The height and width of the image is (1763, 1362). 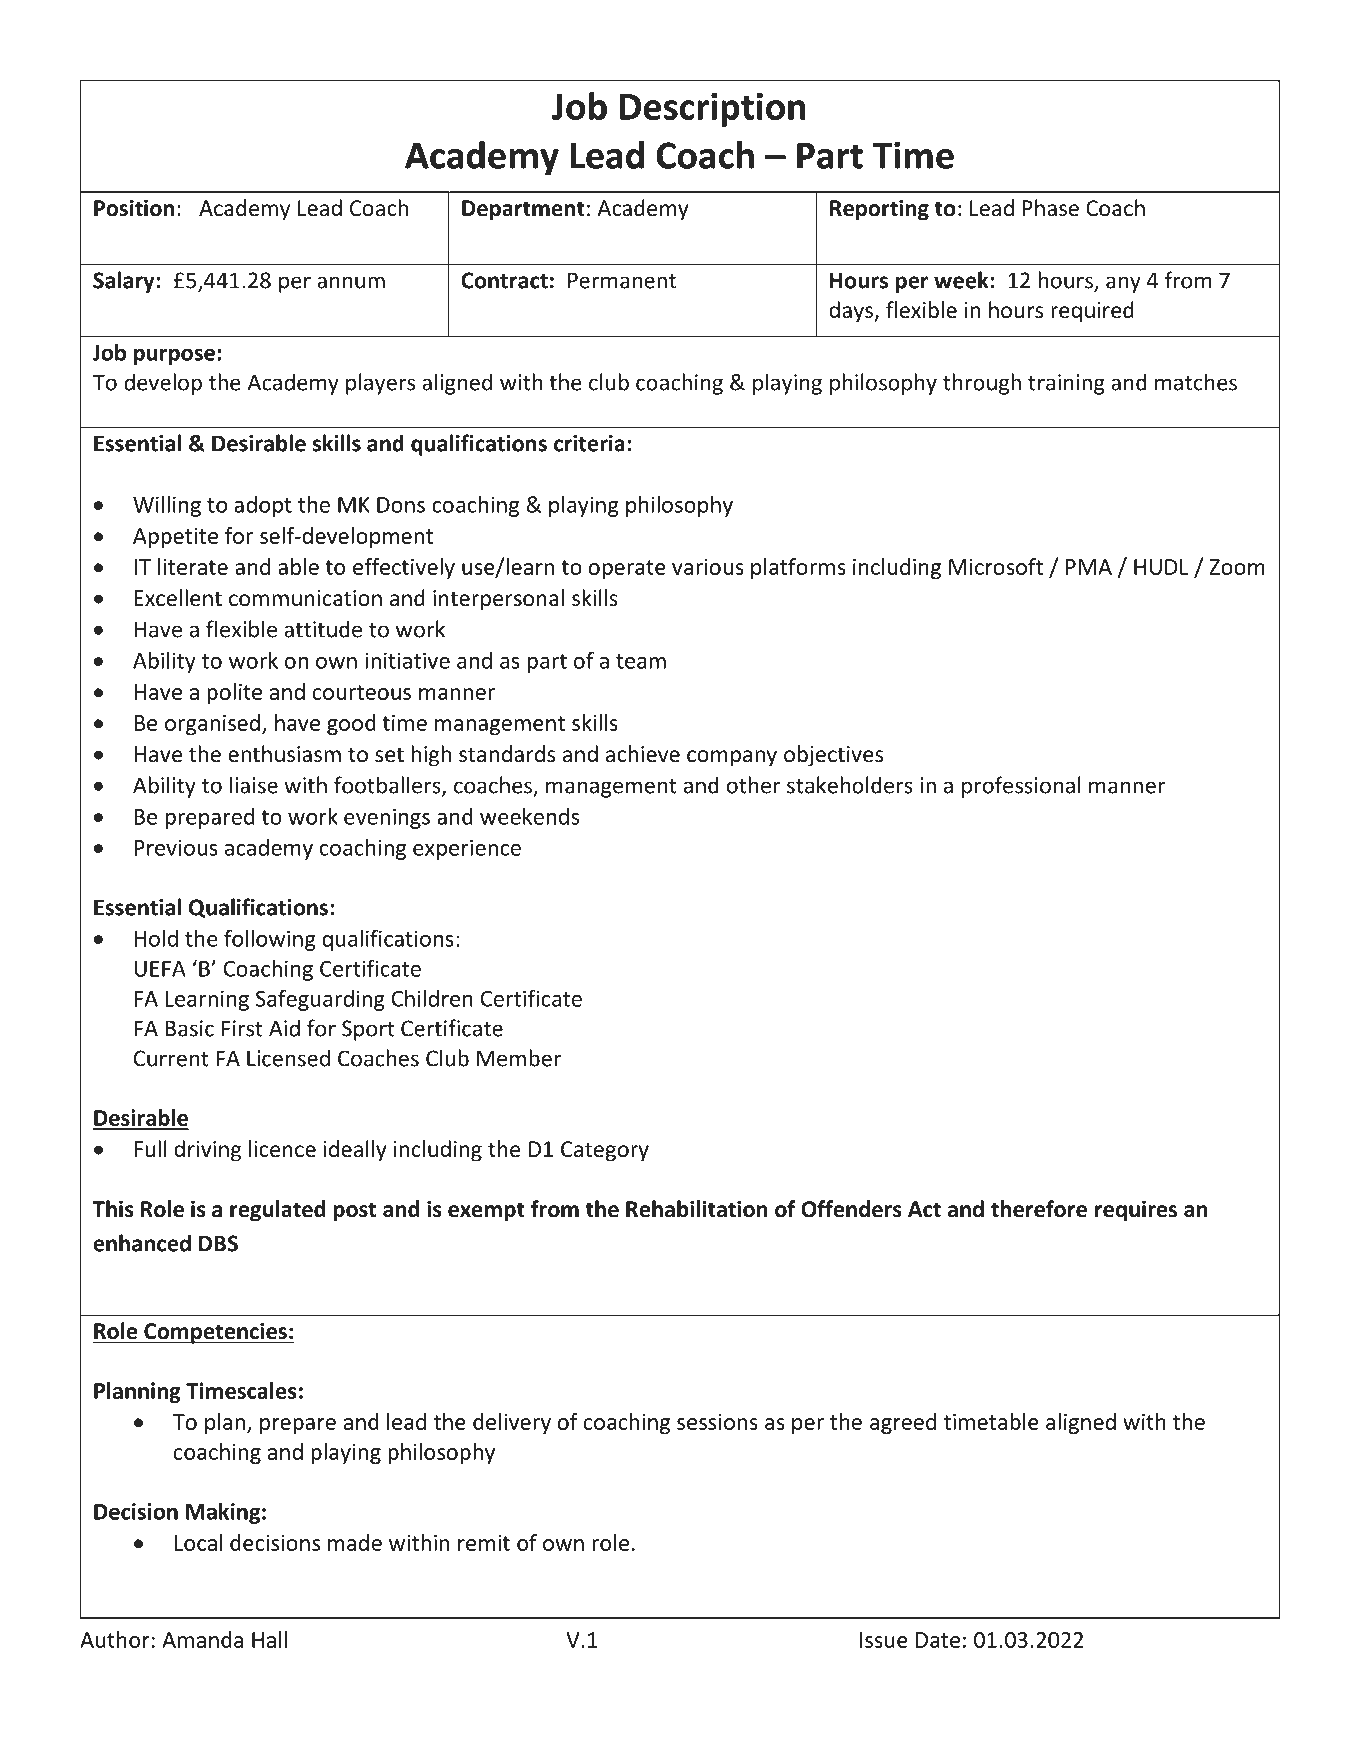 I want to click on Category, so click(x=605, y=1151).
